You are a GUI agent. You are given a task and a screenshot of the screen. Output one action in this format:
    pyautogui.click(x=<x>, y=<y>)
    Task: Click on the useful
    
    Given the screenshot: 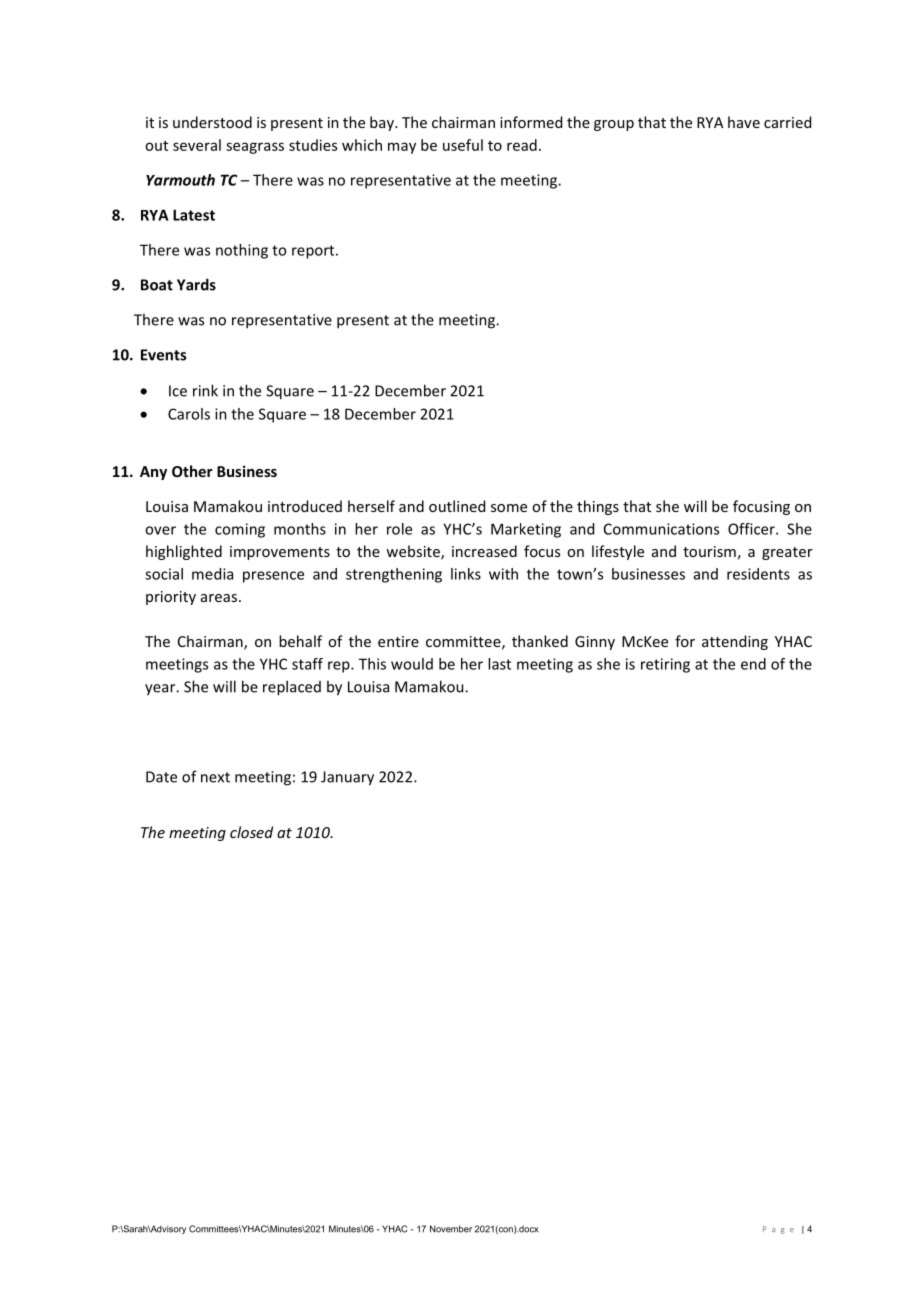 What is the action you would take?
    pyautogui.click(x=463, y=145)
